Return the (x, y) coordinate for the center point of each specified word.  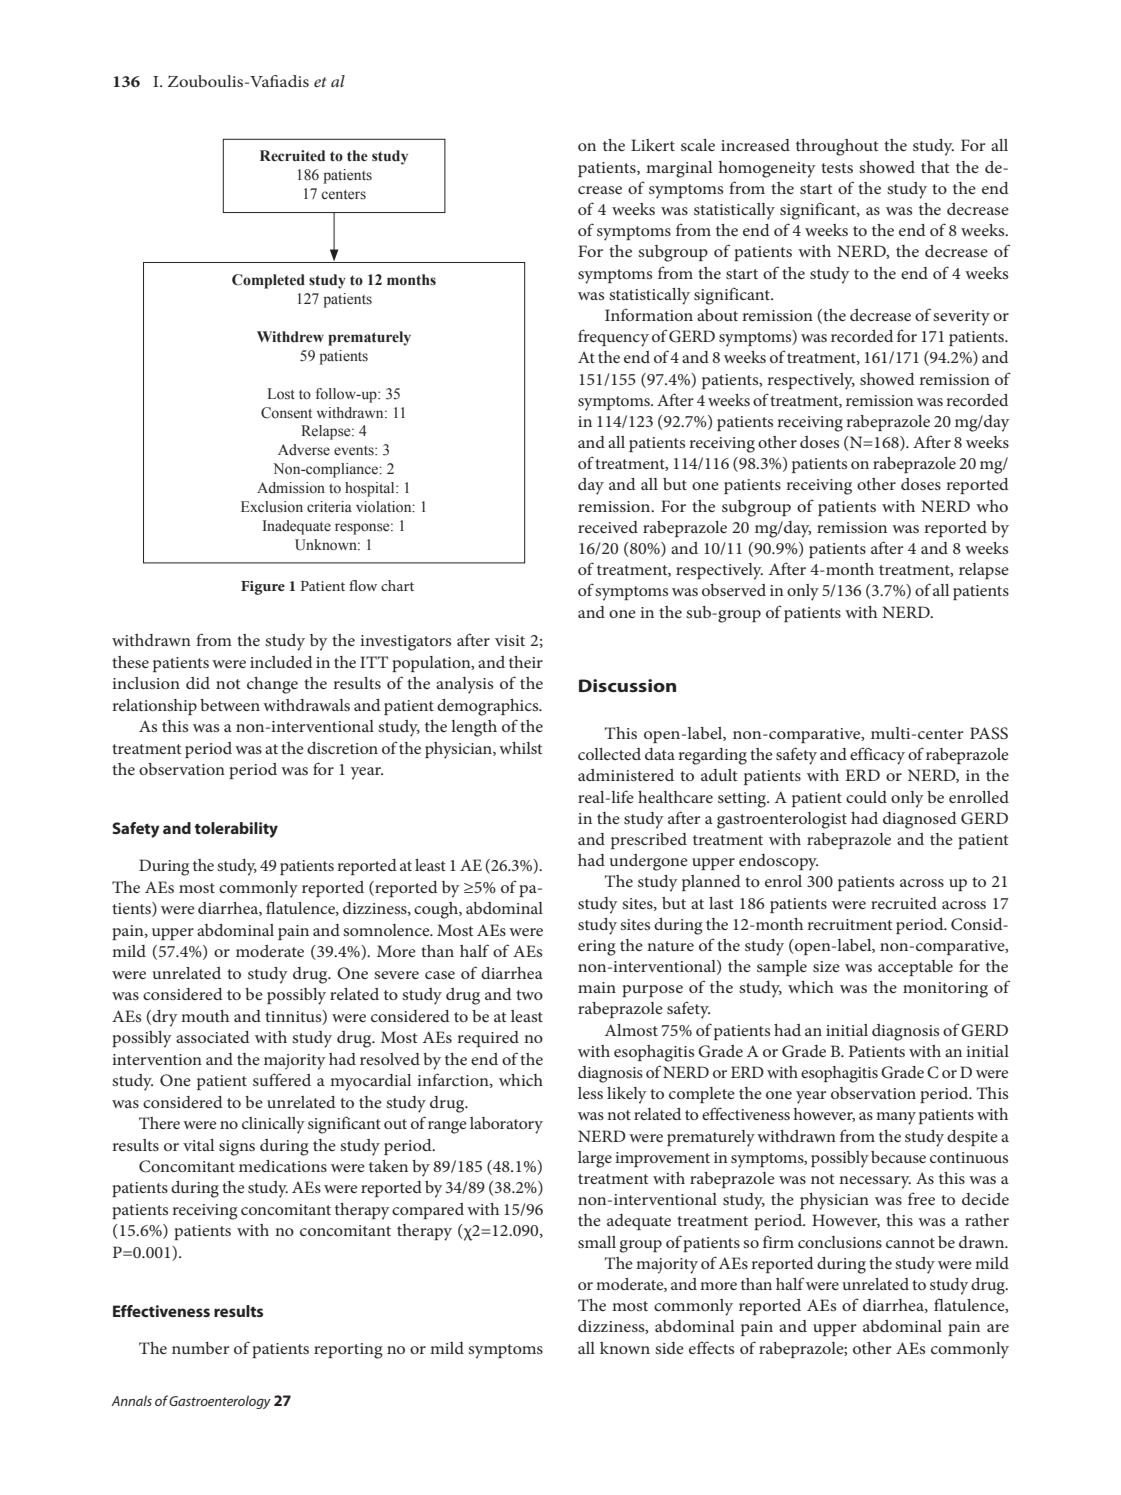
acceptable (915, 968)
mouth (205, 1016)
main (597, 987)
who (992, 506)
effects (711, 1347)
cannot (910, 1243)
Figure (263, 588)
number (200, 1348)
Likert (653, 145)
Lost (281, 394)
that (935, 167)
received (608, 527)
